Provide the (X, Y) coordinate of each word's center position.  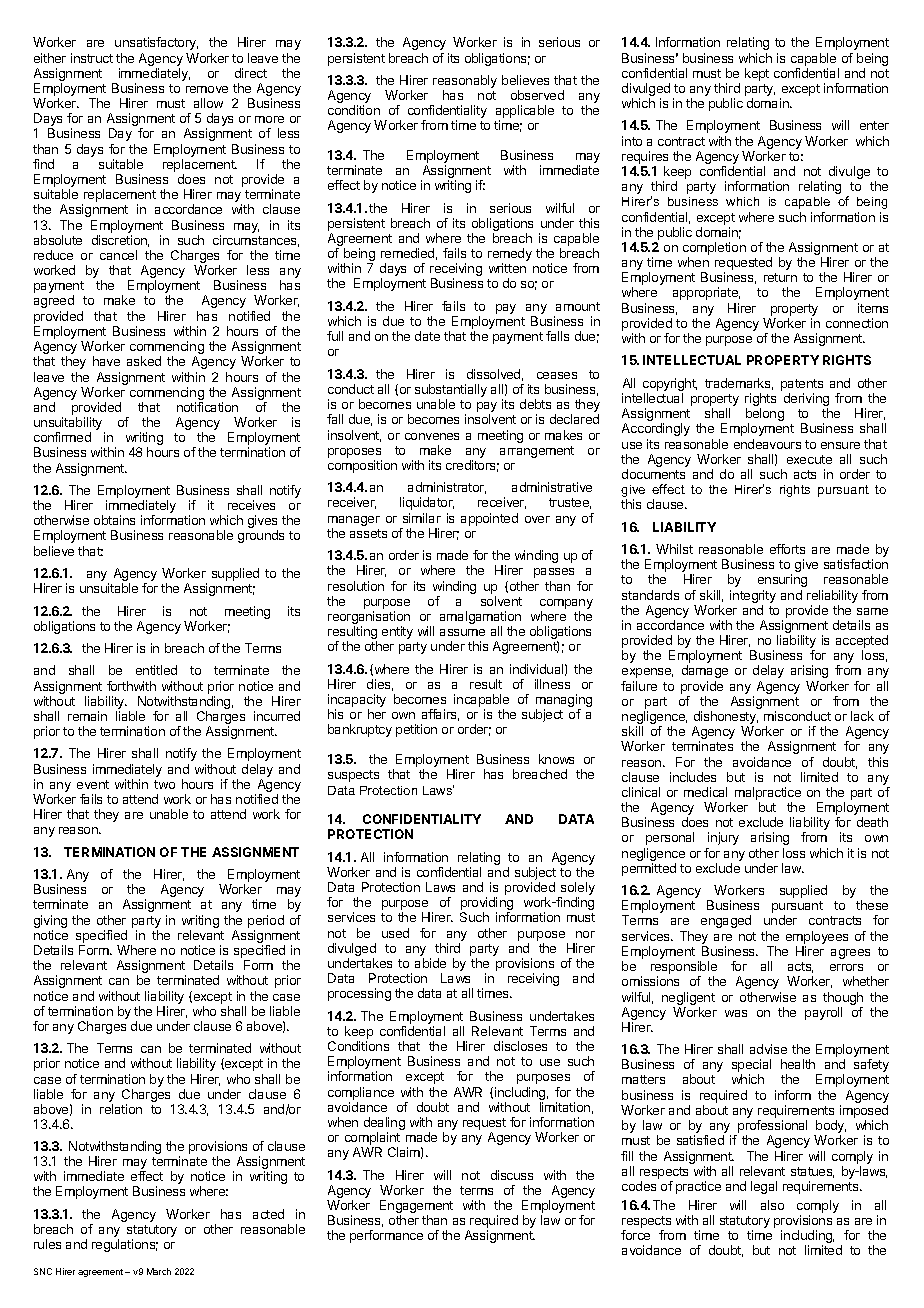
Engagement (416, 1208)
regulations (125, 1245)
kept (757, 74)
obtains (114, 520)
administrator (447, 488)
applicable (525, 113)
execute (809, 459)
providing (487, 905)
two (164, 784)
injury (723, 838)
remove (207, 89)
